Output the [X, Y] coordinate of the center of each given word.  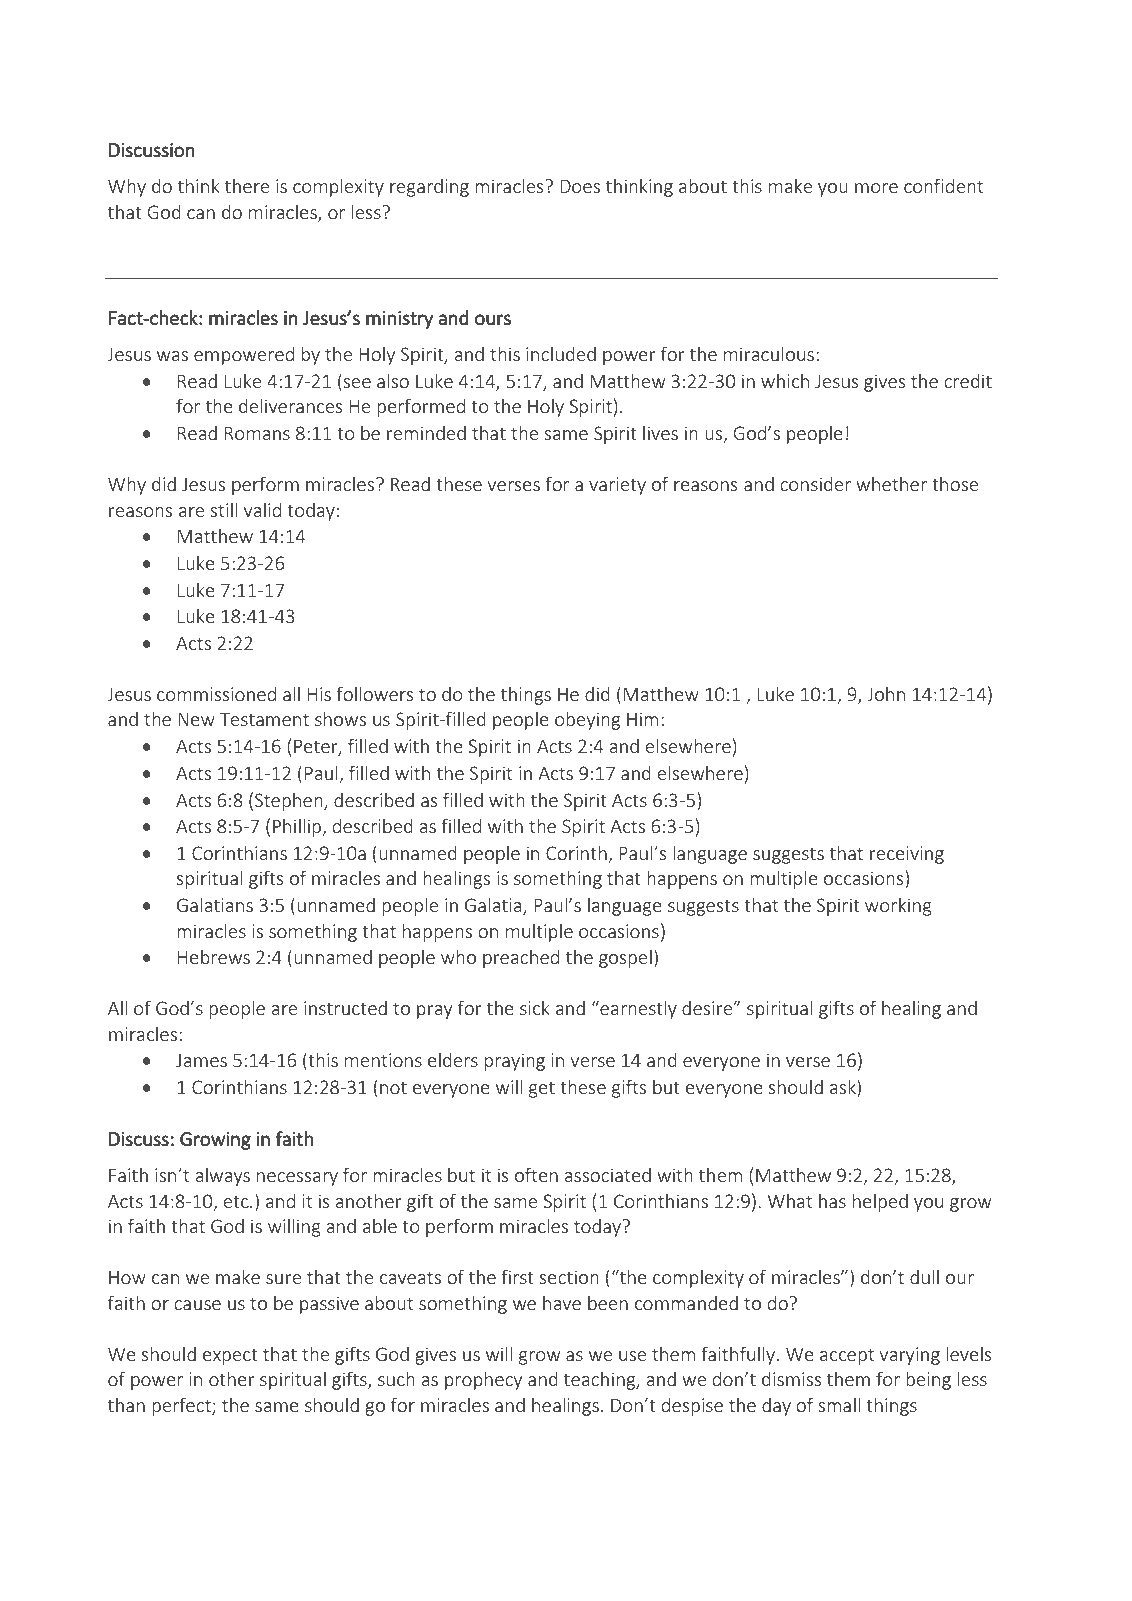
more [876, 188]
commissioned [216, 693]
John [886, 694]
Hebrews [214, 956]
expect [230, 1357]
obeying [587, 720]
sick [535, 1008]
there [247, 185]
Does [580, 186]
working [898, 906]
